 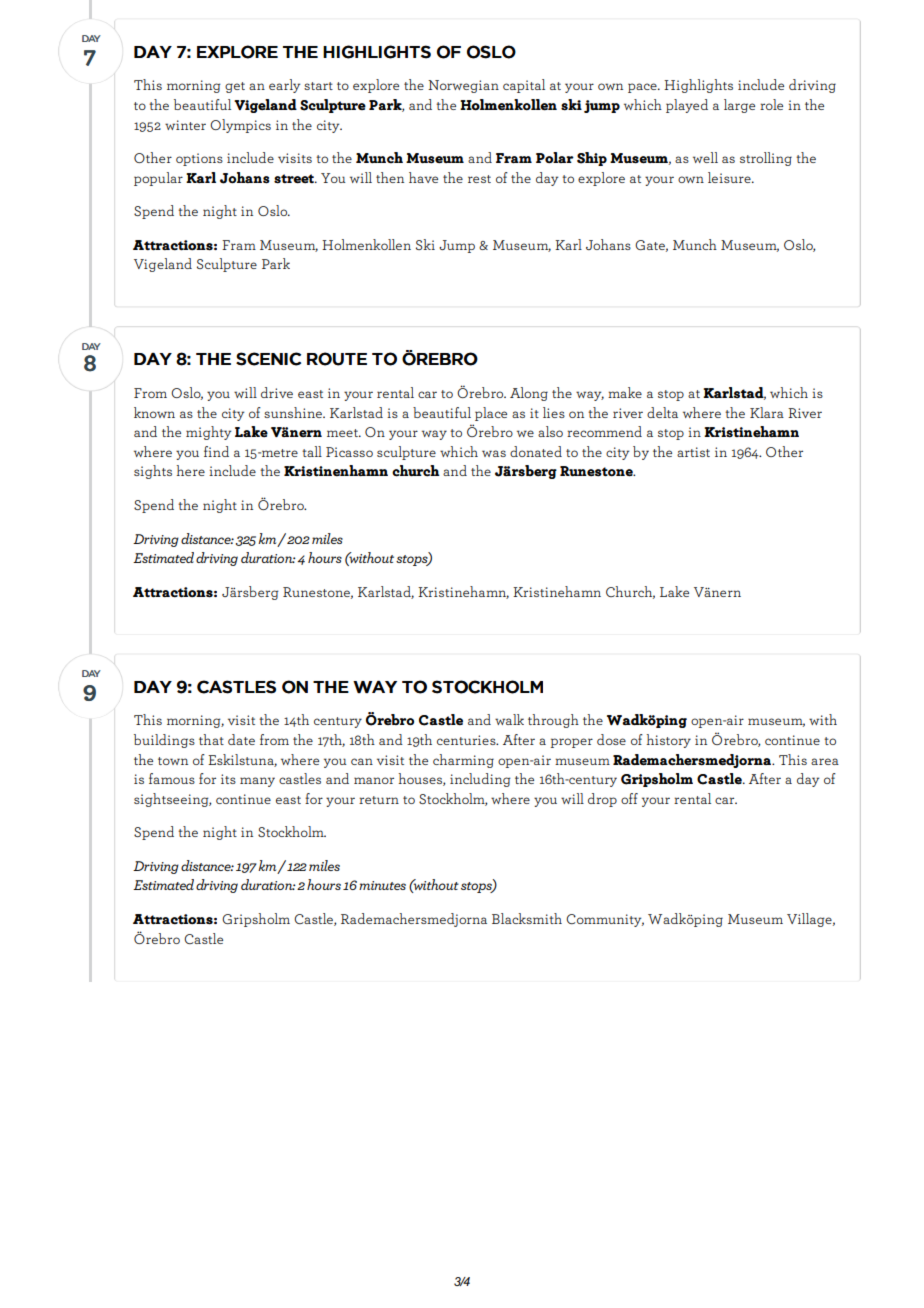 What do you see at coordinates (463, 86) in the document?
I see `Norwegian` at bounding box center [463, 86].
